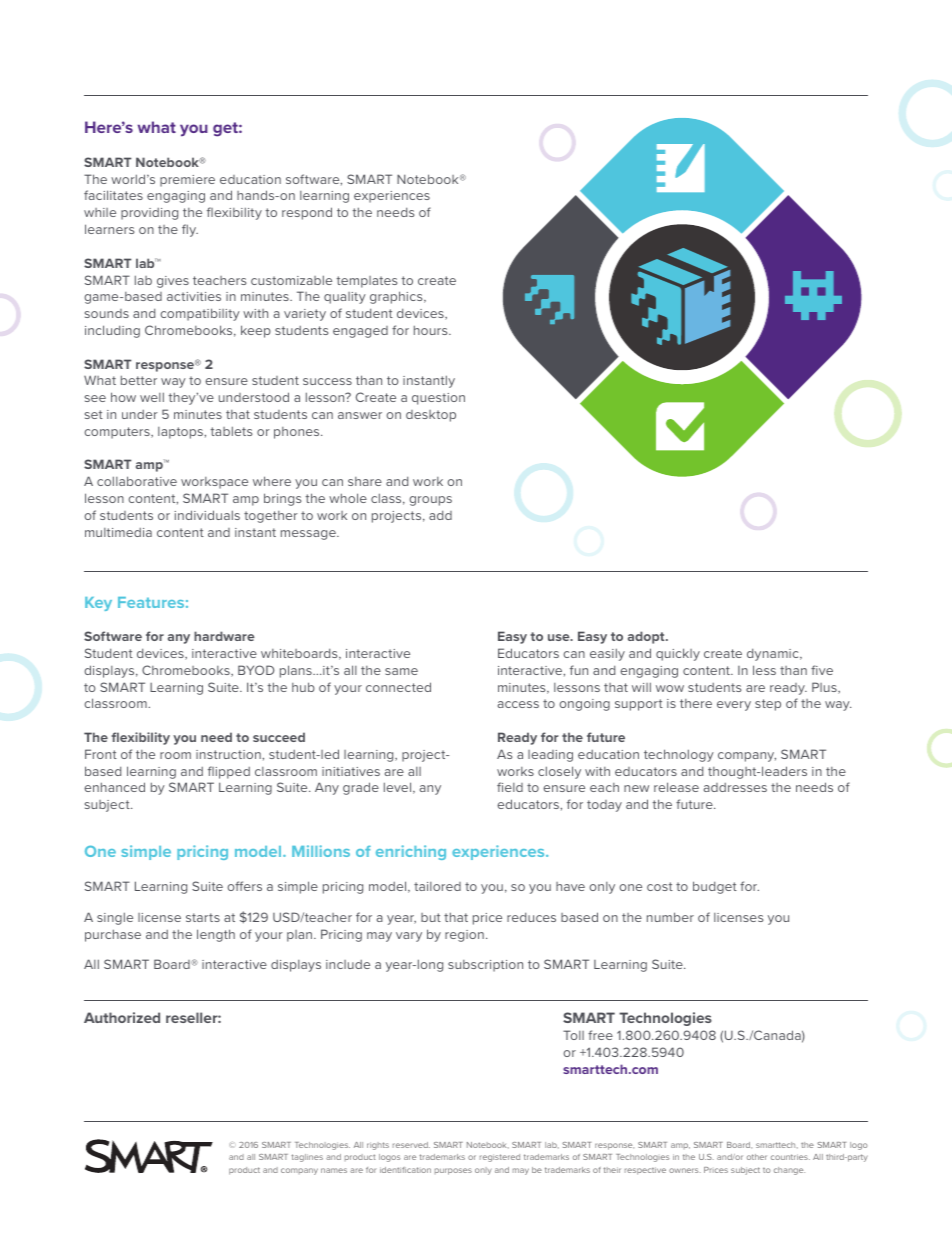  I want to click on adopt, so click(647, 637).
